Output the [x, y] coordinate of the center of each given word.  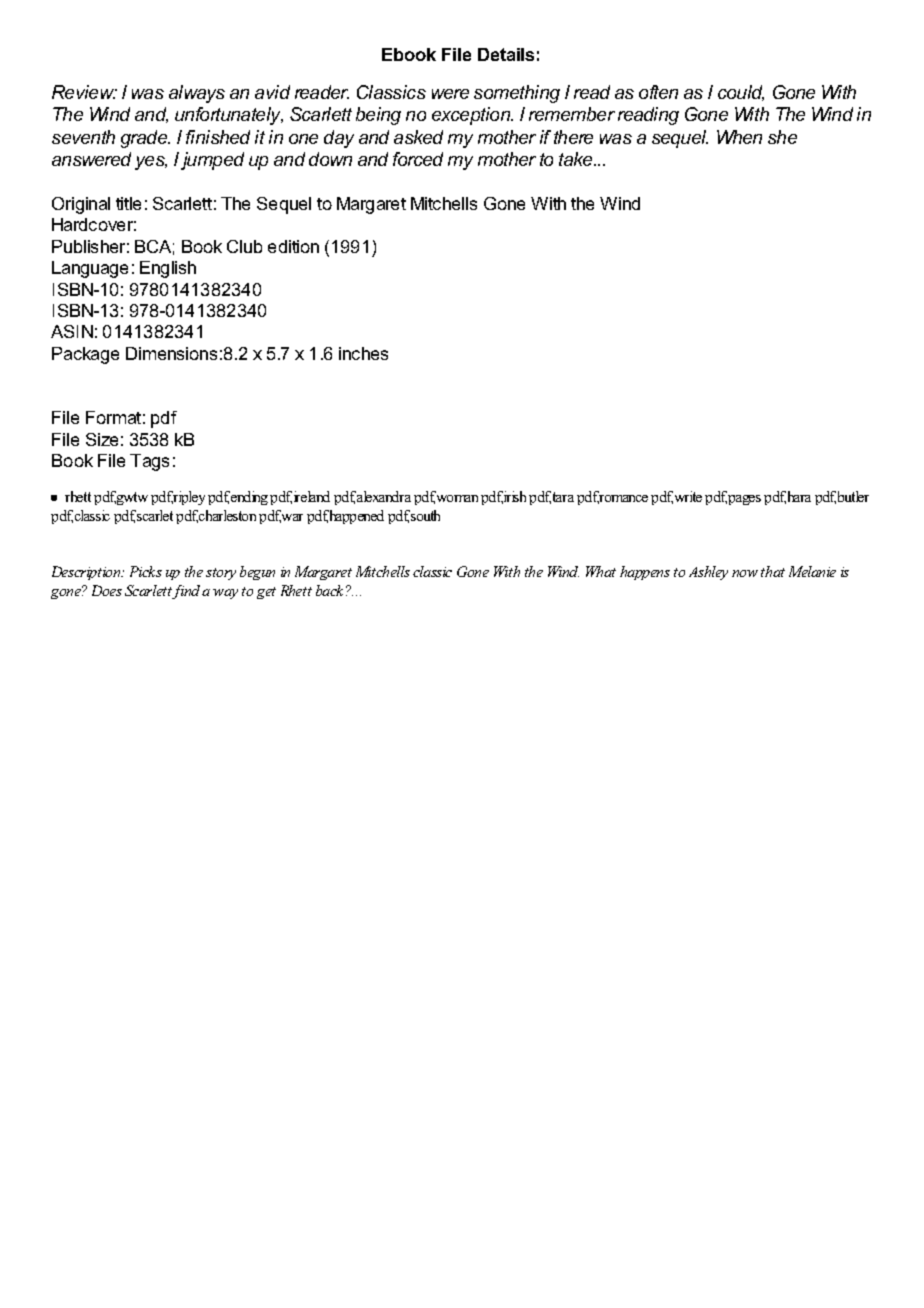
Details [506, 54]
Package [85, 355]
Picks [146, 571]
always [197, 94]
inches [363, 353]
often [658, 92]
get [266, 593]
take [577, 159]
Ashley [708, 573]
